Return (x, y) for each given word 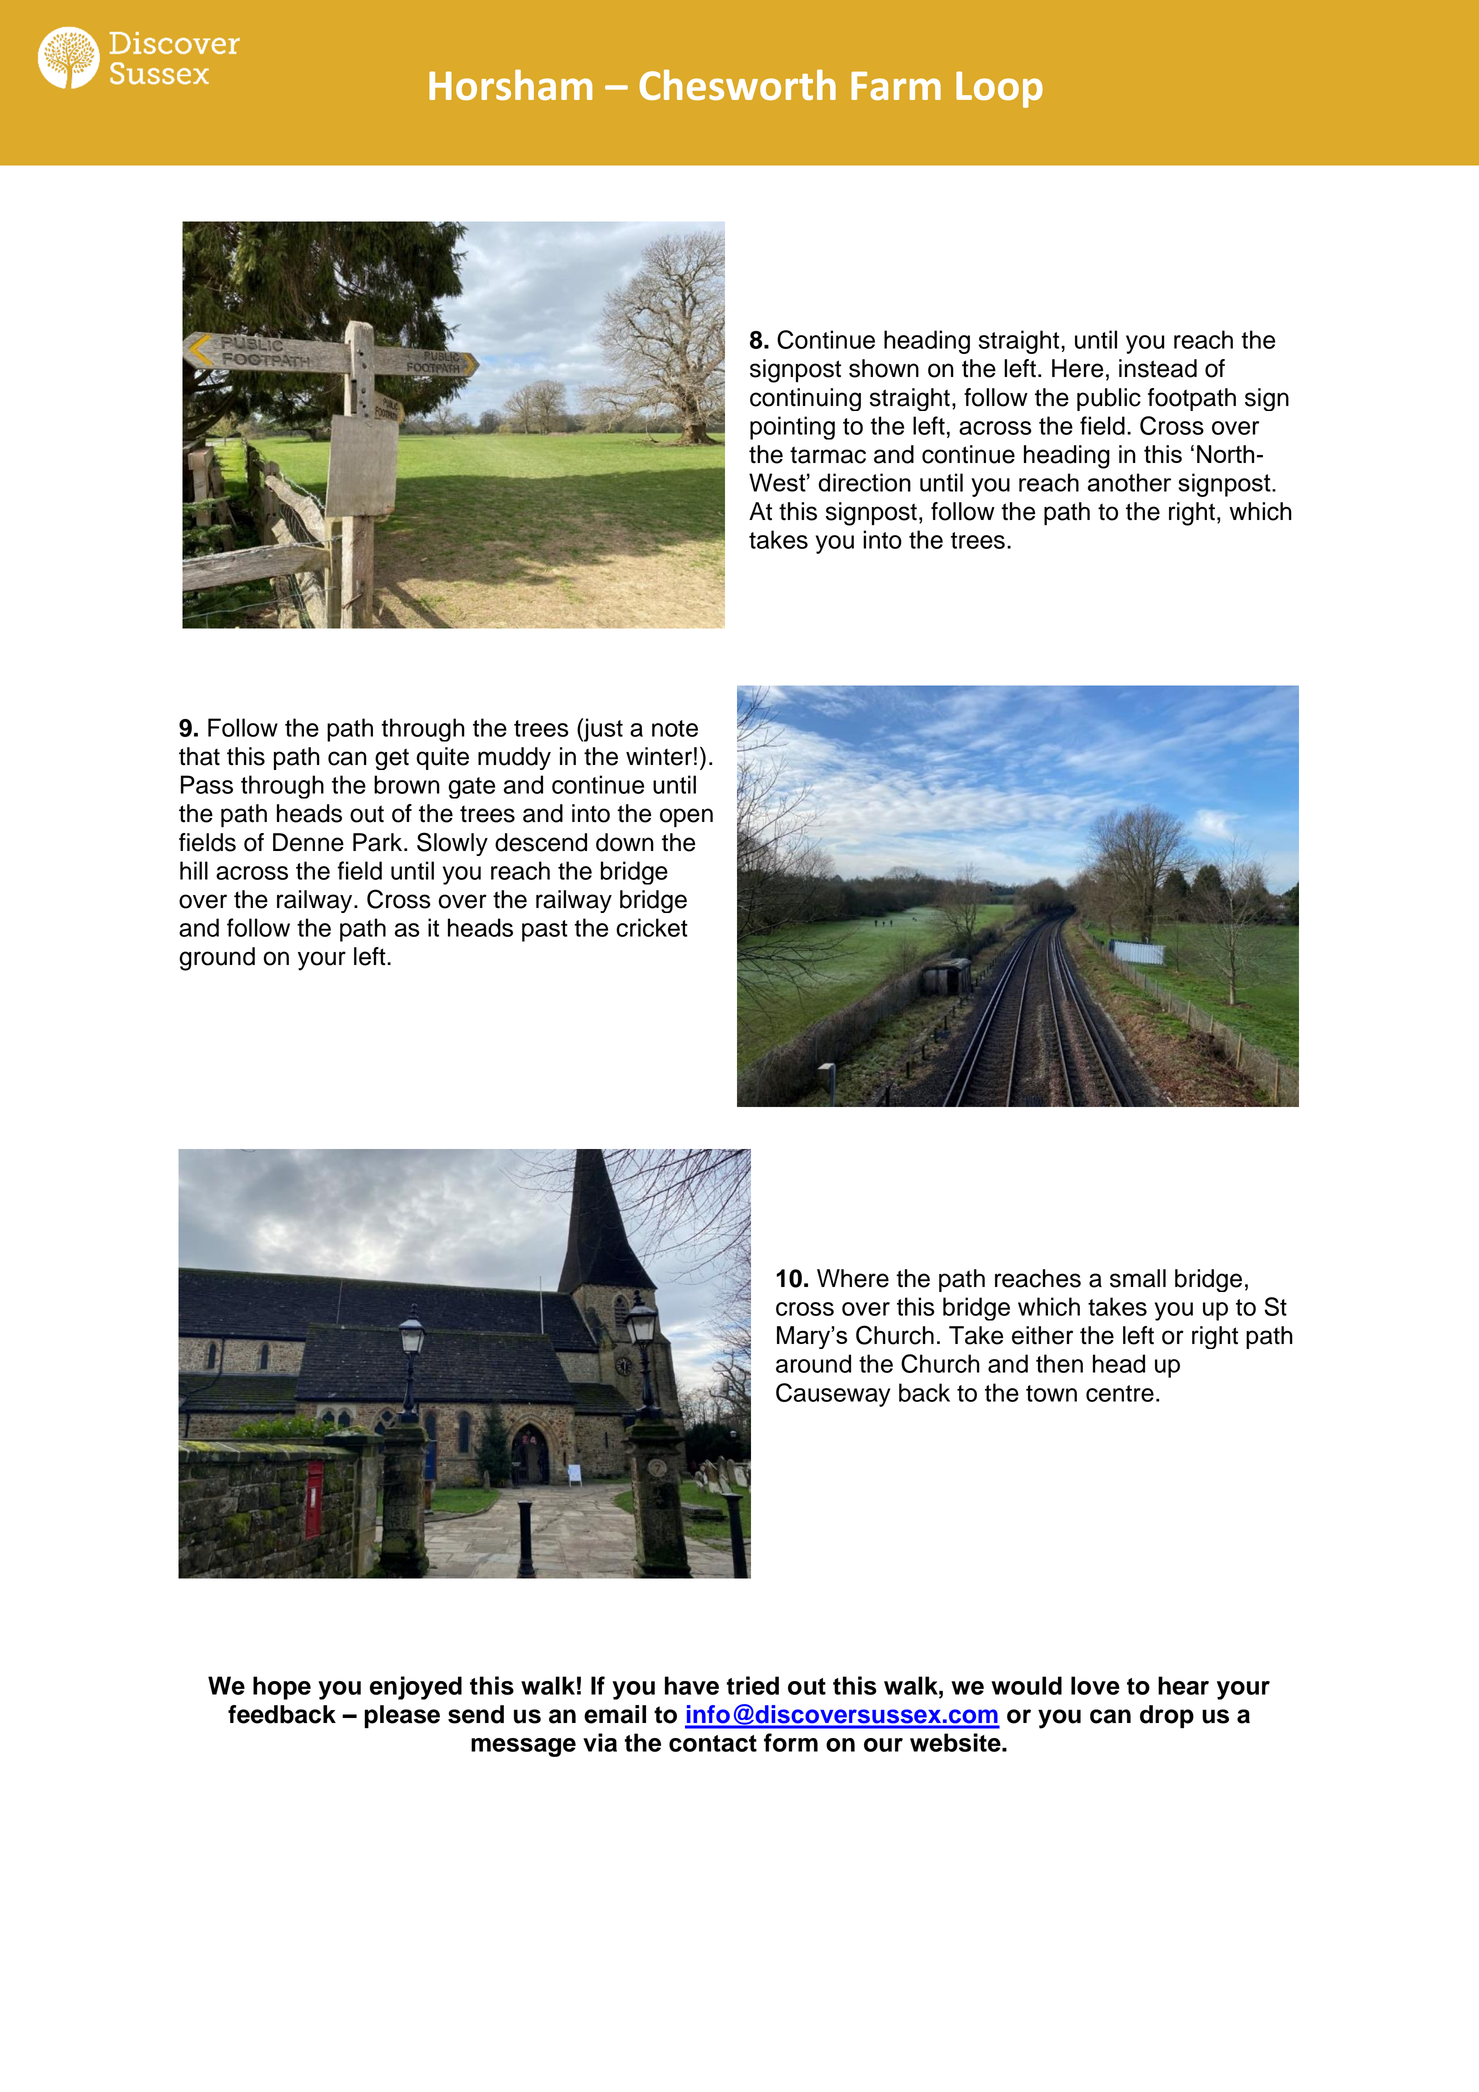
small (1138, 1278)
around (813, 1363)
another (1129, 482)
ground (217, 959)
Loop (999, 89)
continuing (805, 399)
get (392, 759)
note (675, 728)
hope (282, 1688)
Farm (896, 86)
